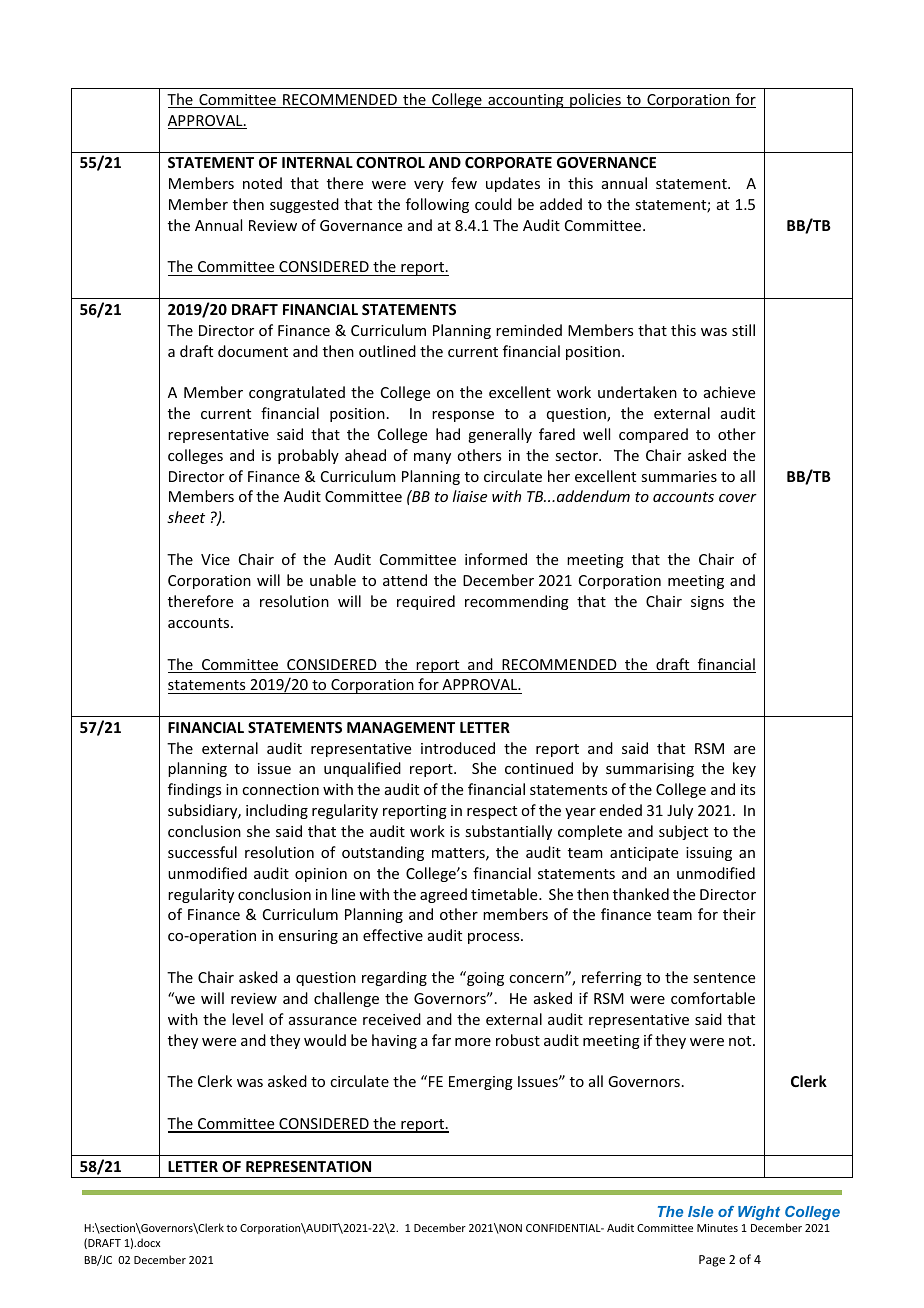 This screenshot has width=924, height=1308. I want to click on signs, so click(707, 603).
